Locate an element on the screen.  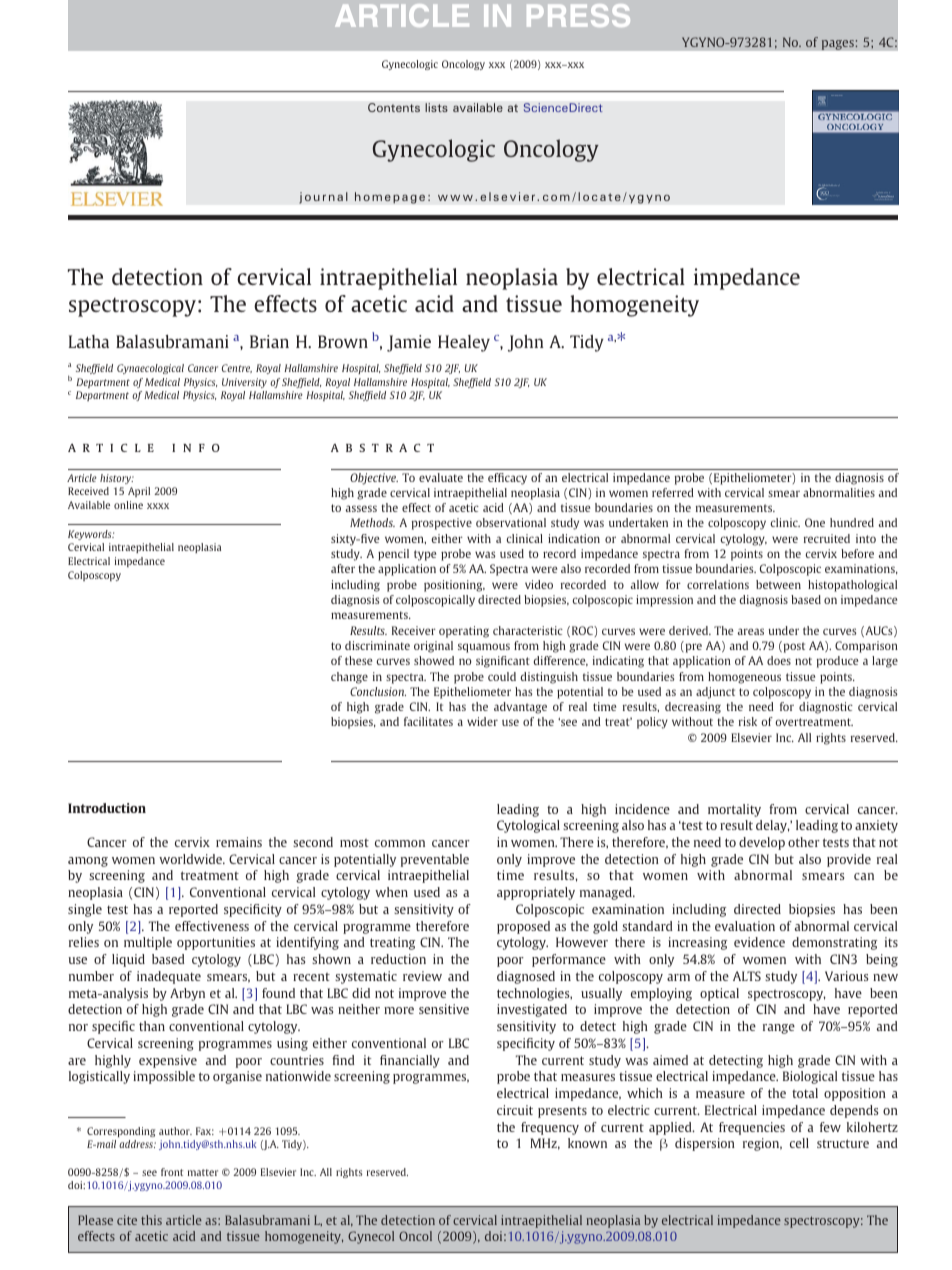
change is located at coordinates (349, 678).
